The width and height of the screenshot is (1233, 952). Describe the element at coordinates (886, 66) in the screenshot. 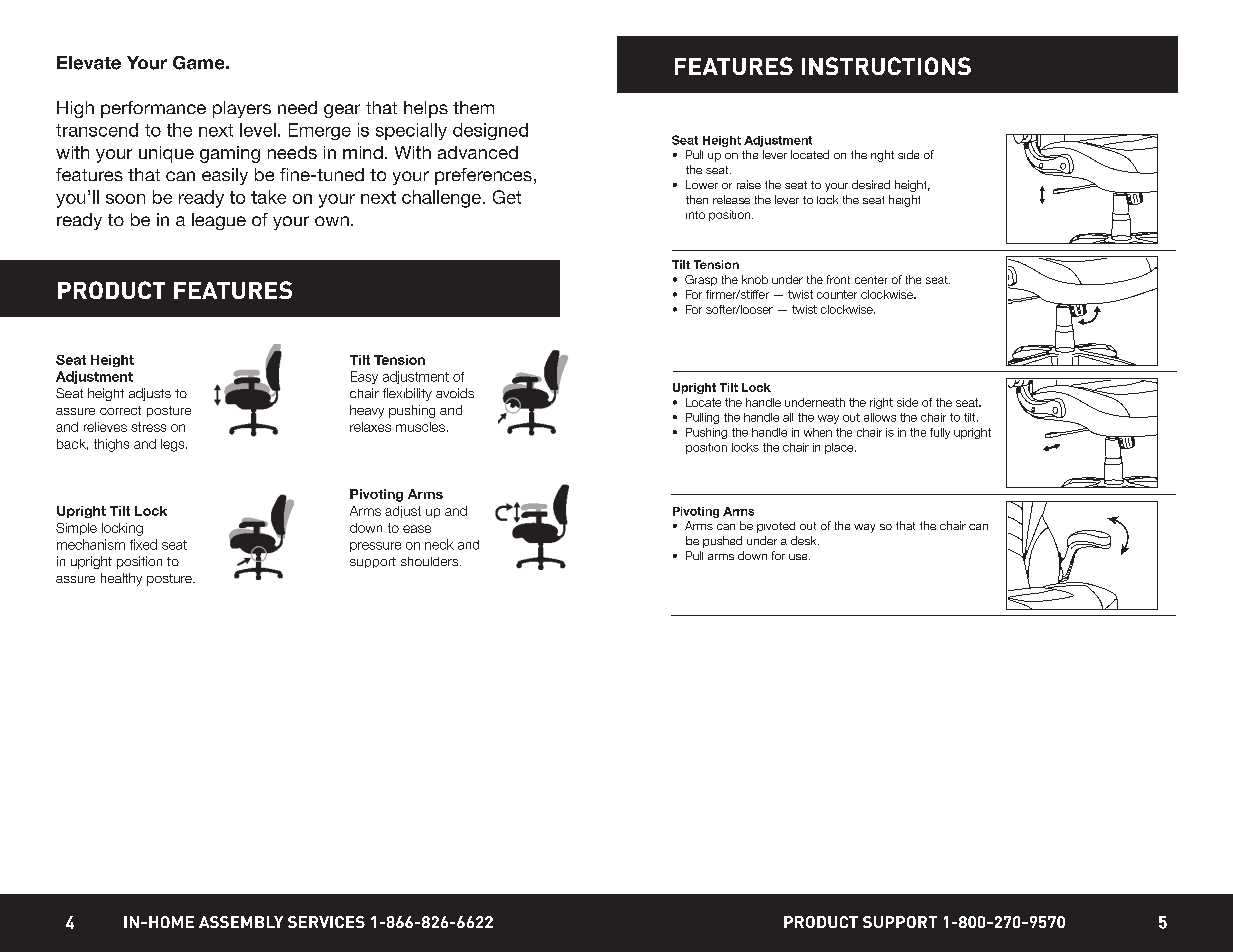

I see `INSTRUCTIONS` at that location.
